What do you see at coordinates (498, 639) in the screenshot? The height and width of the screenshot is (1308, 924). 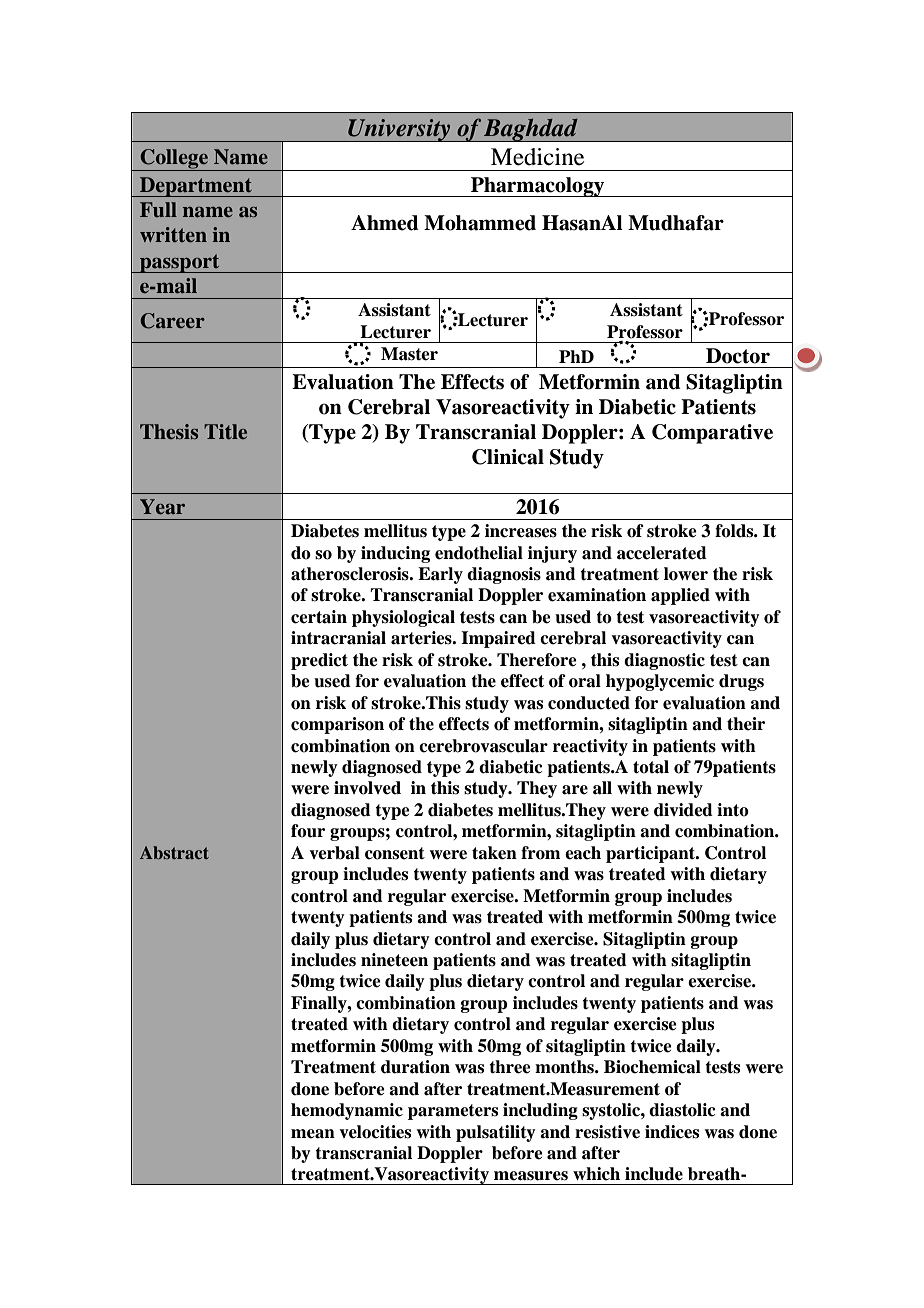 I see `Impaired` at bounding box center [498, 639].
